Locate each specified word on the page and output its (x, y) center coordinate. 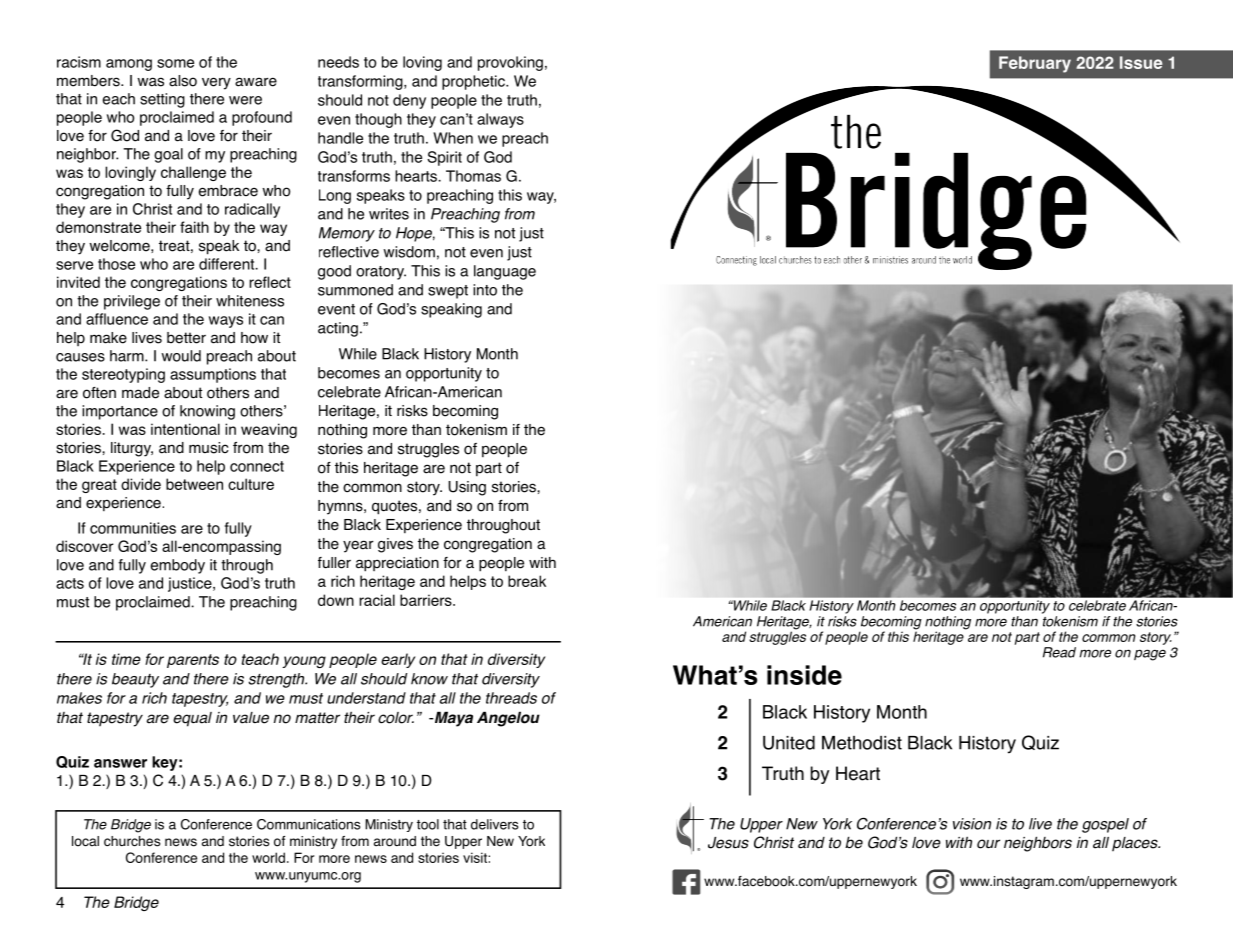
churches (132, 841)
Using (467, 488)
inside (804, 675)
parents (193, 661)
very (216, 83)
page (1150, 655)
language (505, 272)
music (208, 448)
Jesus (728, 843)
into (485, 290)
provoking (510, 63)
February (1035, 64)
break (527, 581)
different (228, 264)
